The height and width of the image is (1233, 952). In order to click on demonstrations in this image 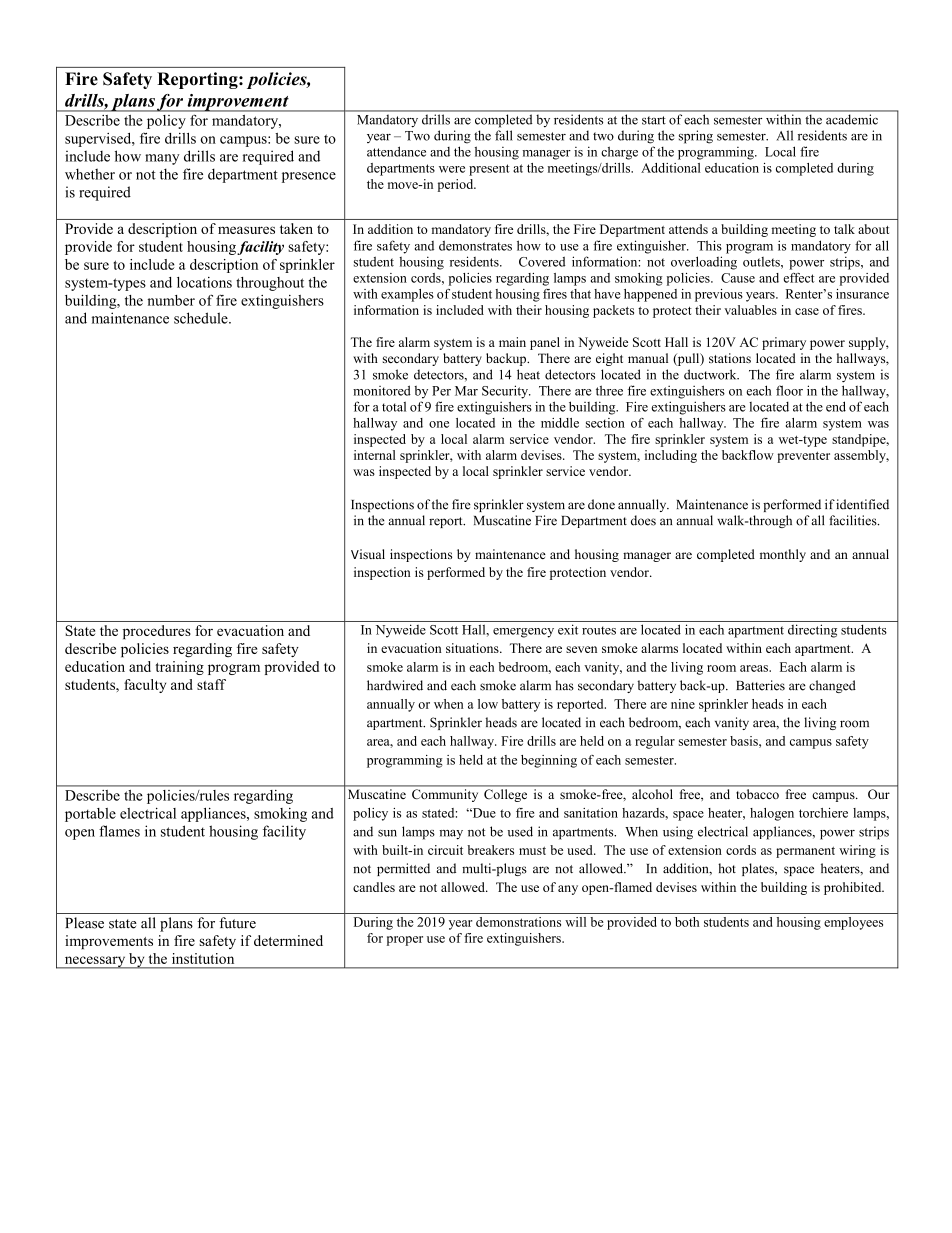, I will do `click(518, 922)`.
